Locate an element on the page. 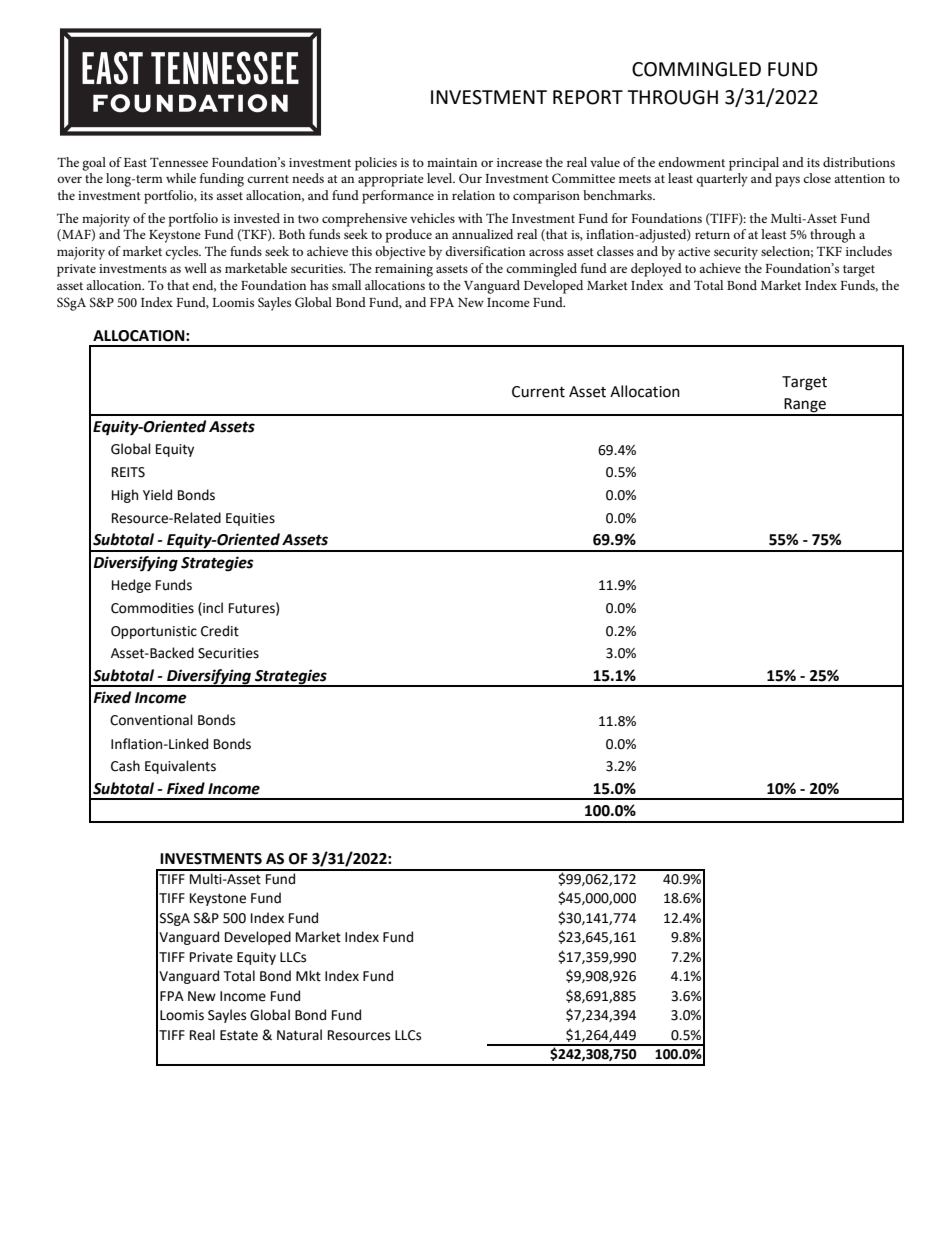 The width and height of the document is (952, 1233). Estate is located at coordinates (239, 1035).
